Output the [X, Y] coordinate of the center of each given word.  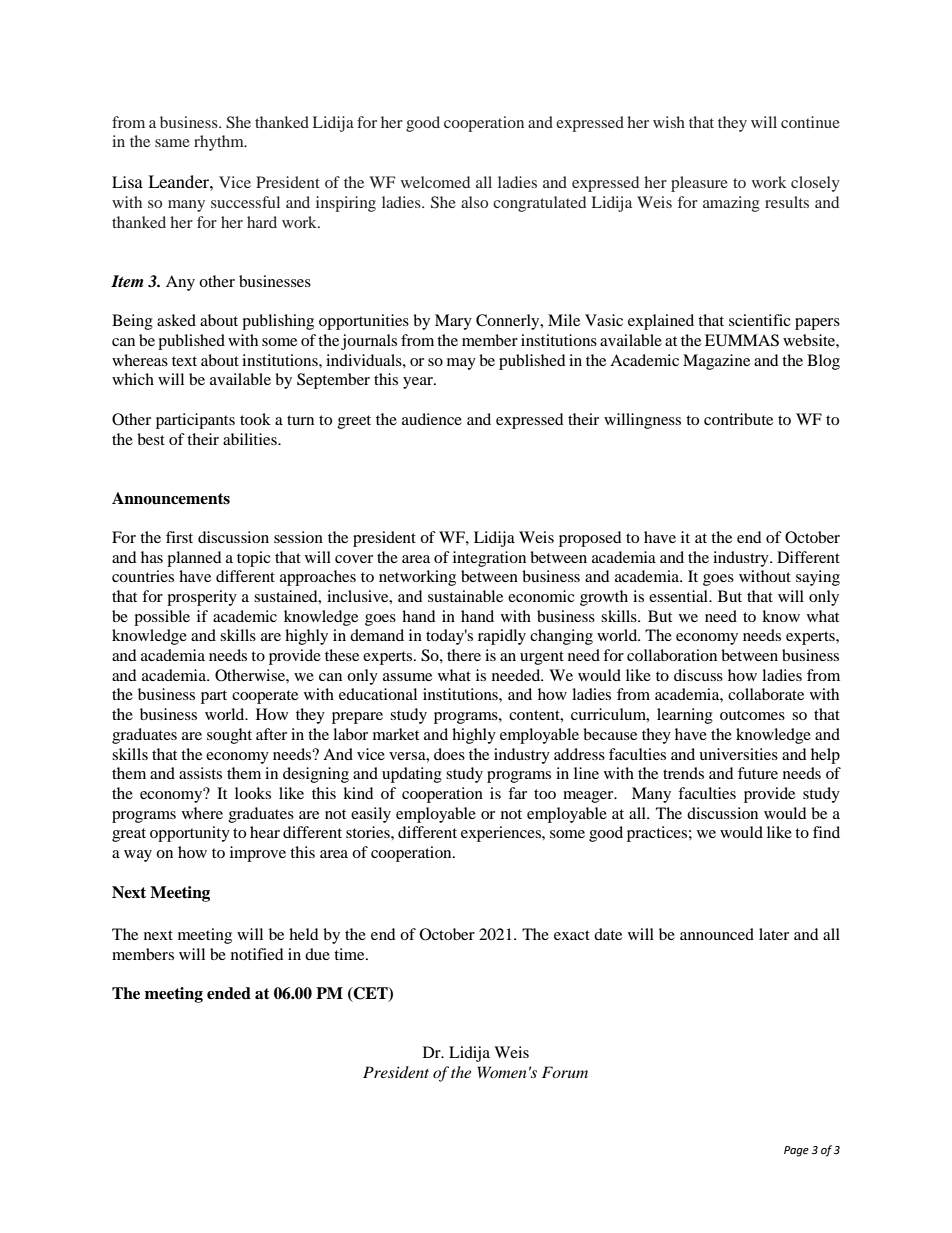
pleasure [699, 184]
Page [796, 1151]
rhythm [220, 143]
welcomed [435, 182]
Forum [565, 1072]
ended [229, 993]
